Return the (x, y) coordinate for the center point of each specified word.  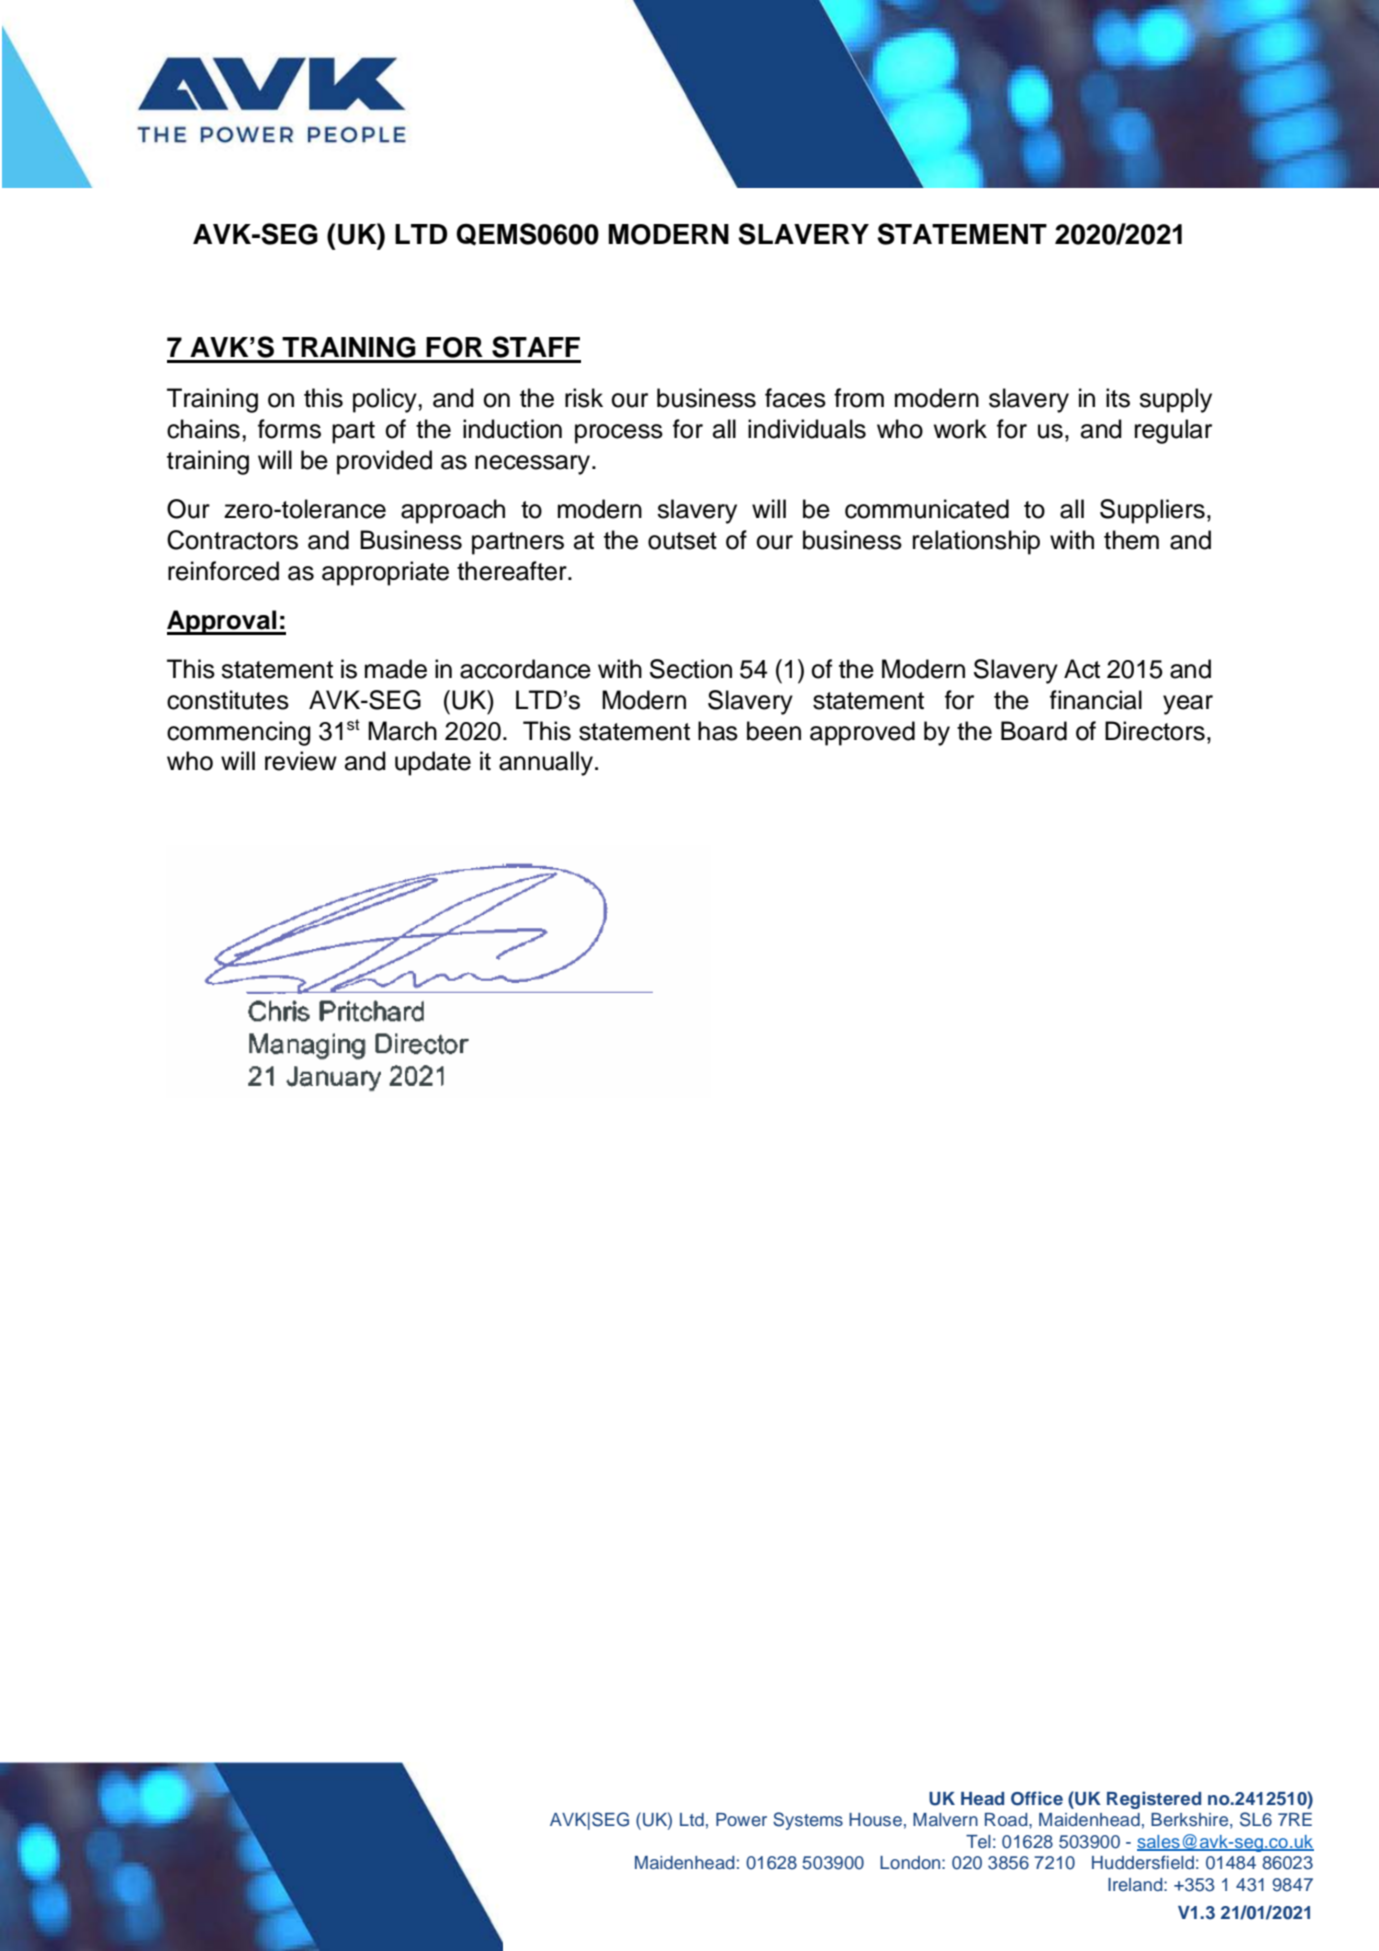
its (1118, 398)
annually (546, 763)
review (301, 761)
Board (1034, 731)
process (619, 434)
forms (289, 429)
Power (741, 1819)
